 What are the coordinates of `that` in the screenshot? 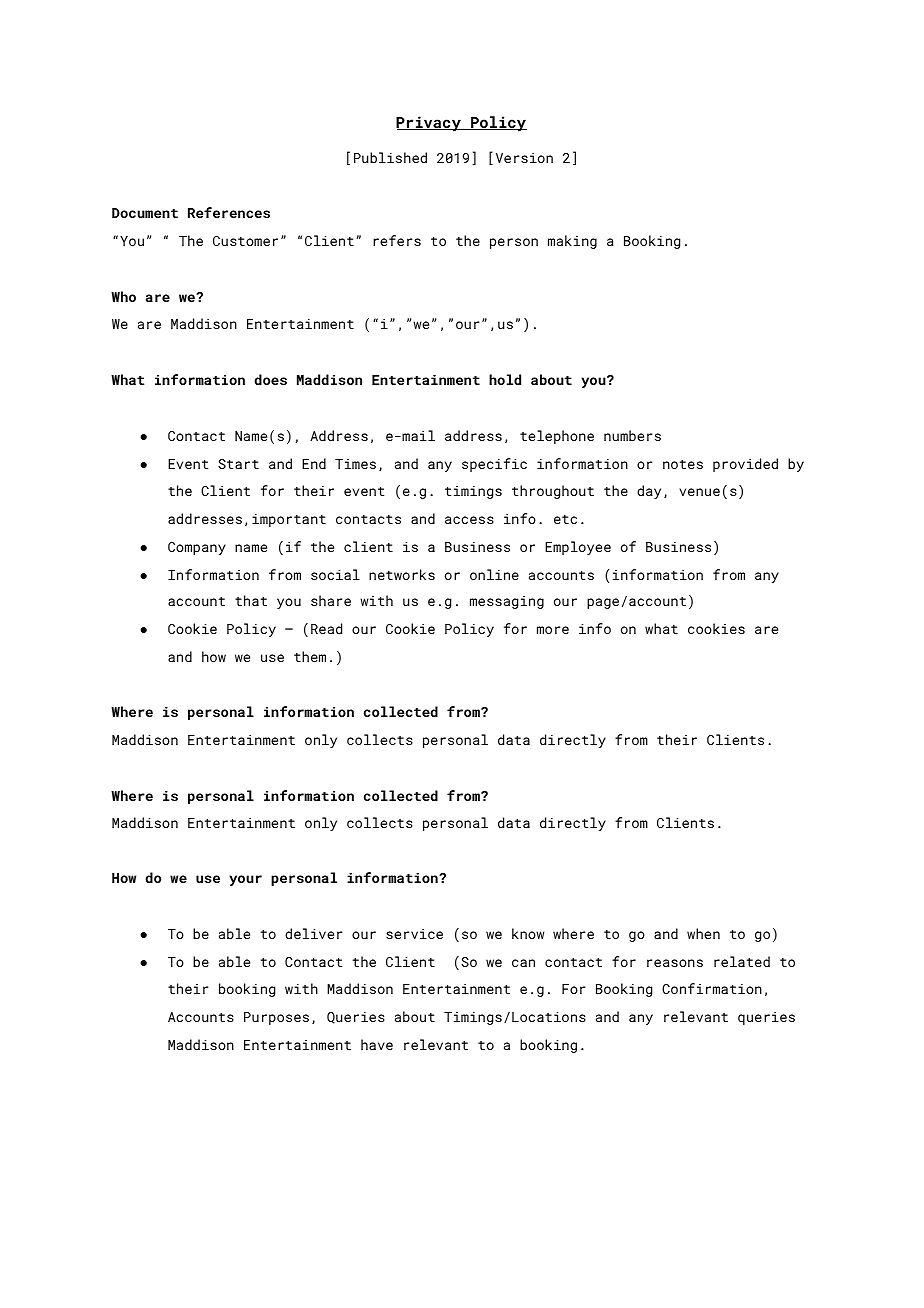 It's located at (251, 600).
